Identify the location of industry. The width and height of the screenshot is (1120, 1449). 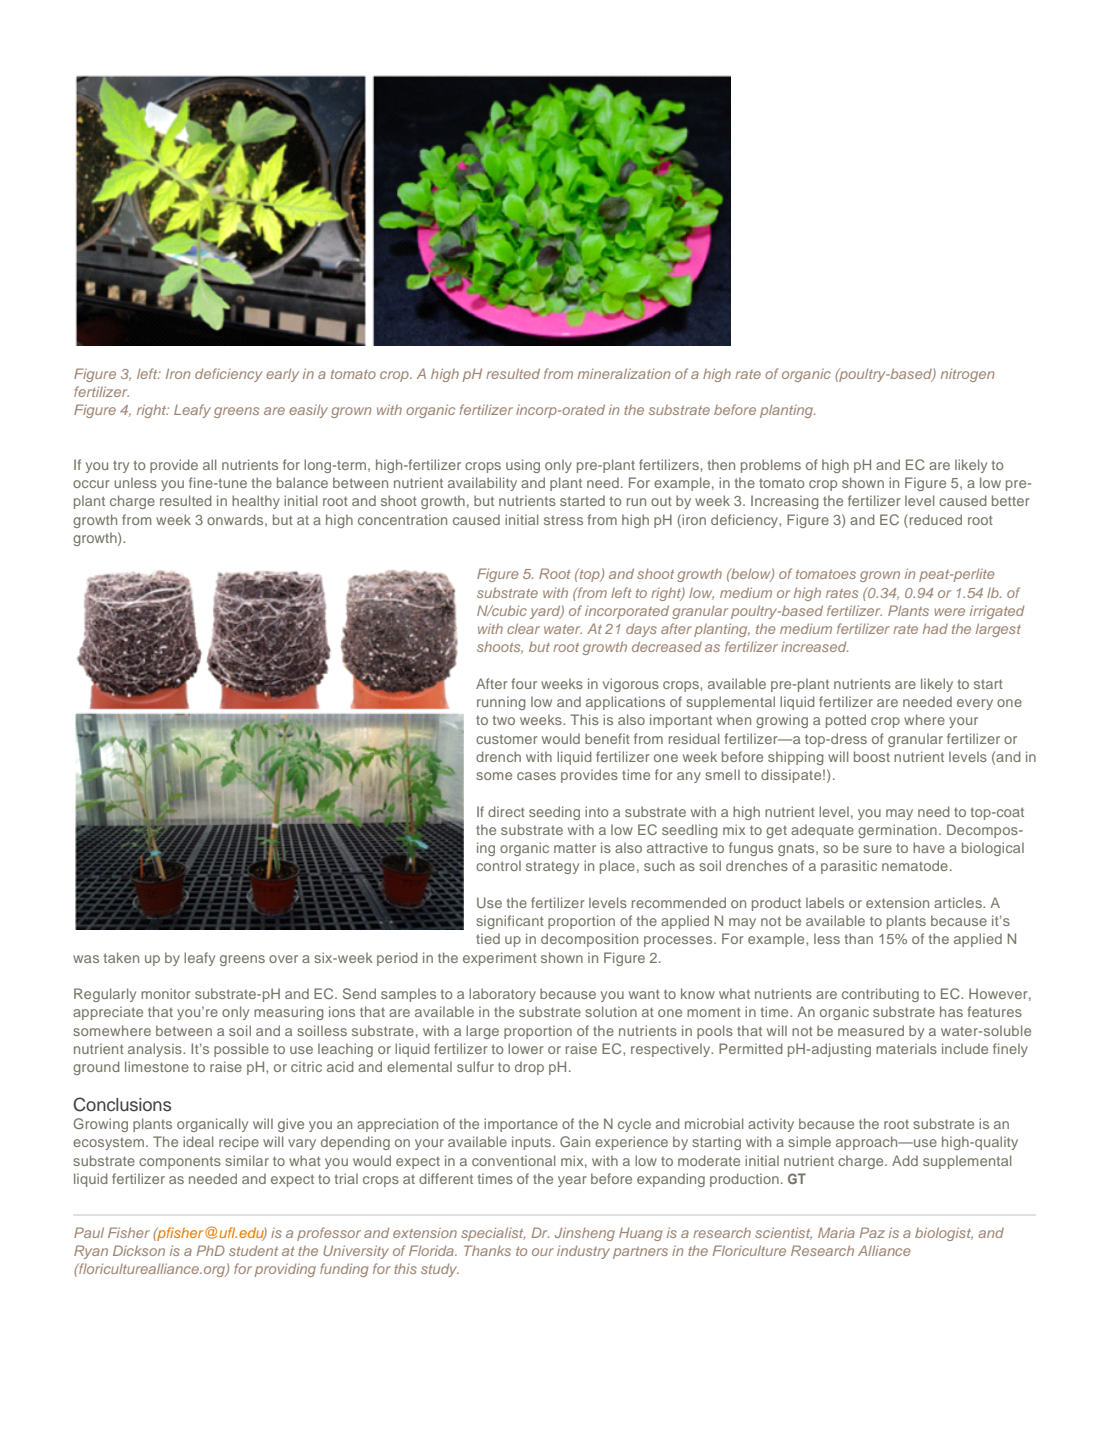
(583, 1252).
